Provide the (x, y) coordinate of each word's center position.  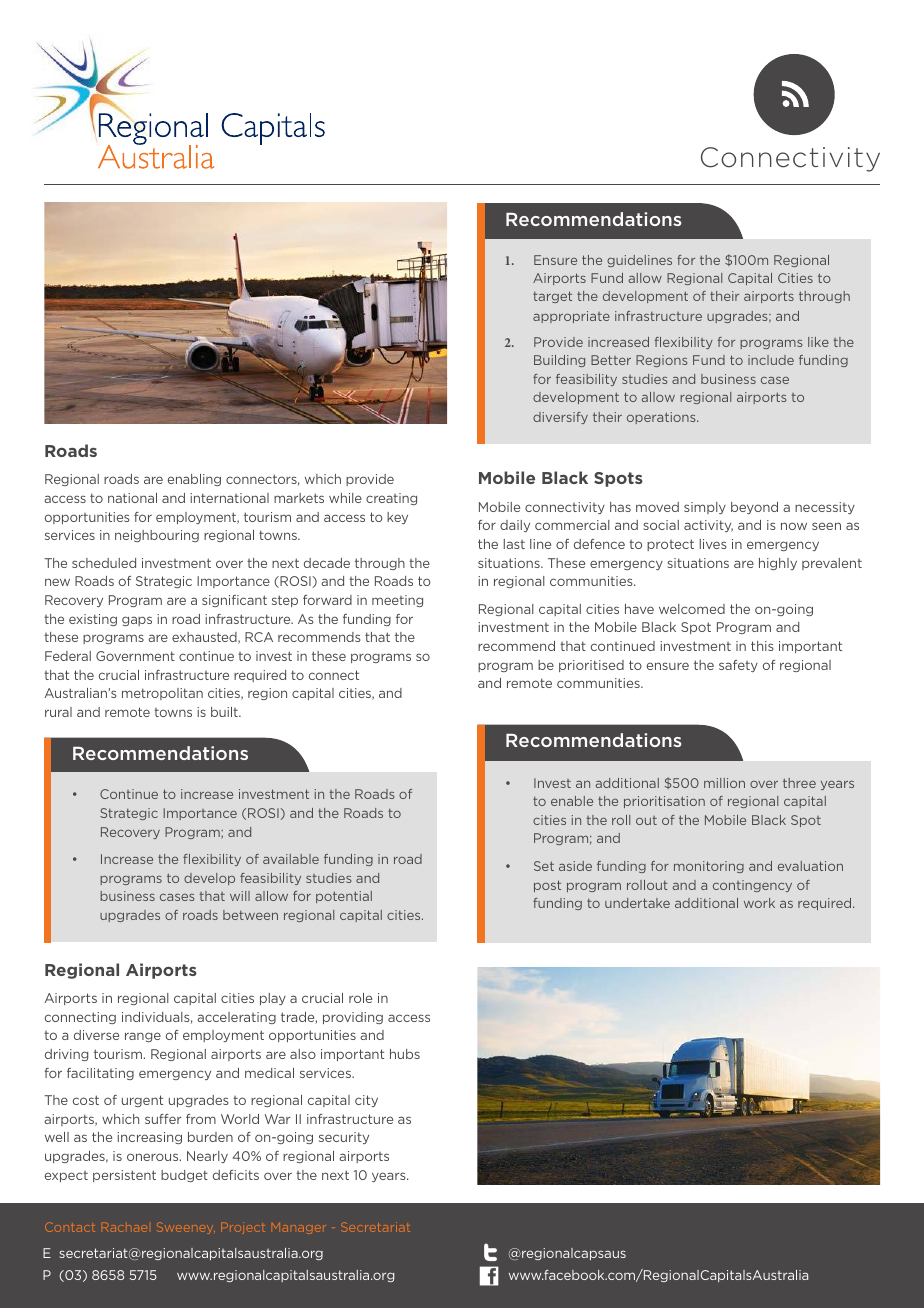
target (552, 297)
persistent (124, 1176)
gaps (137, 621)
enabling (194, 480)
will (240, 896)
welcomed (692, 609)
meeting (397, 601)
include (771, 360)
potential (344, 897)
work (759, 903)
